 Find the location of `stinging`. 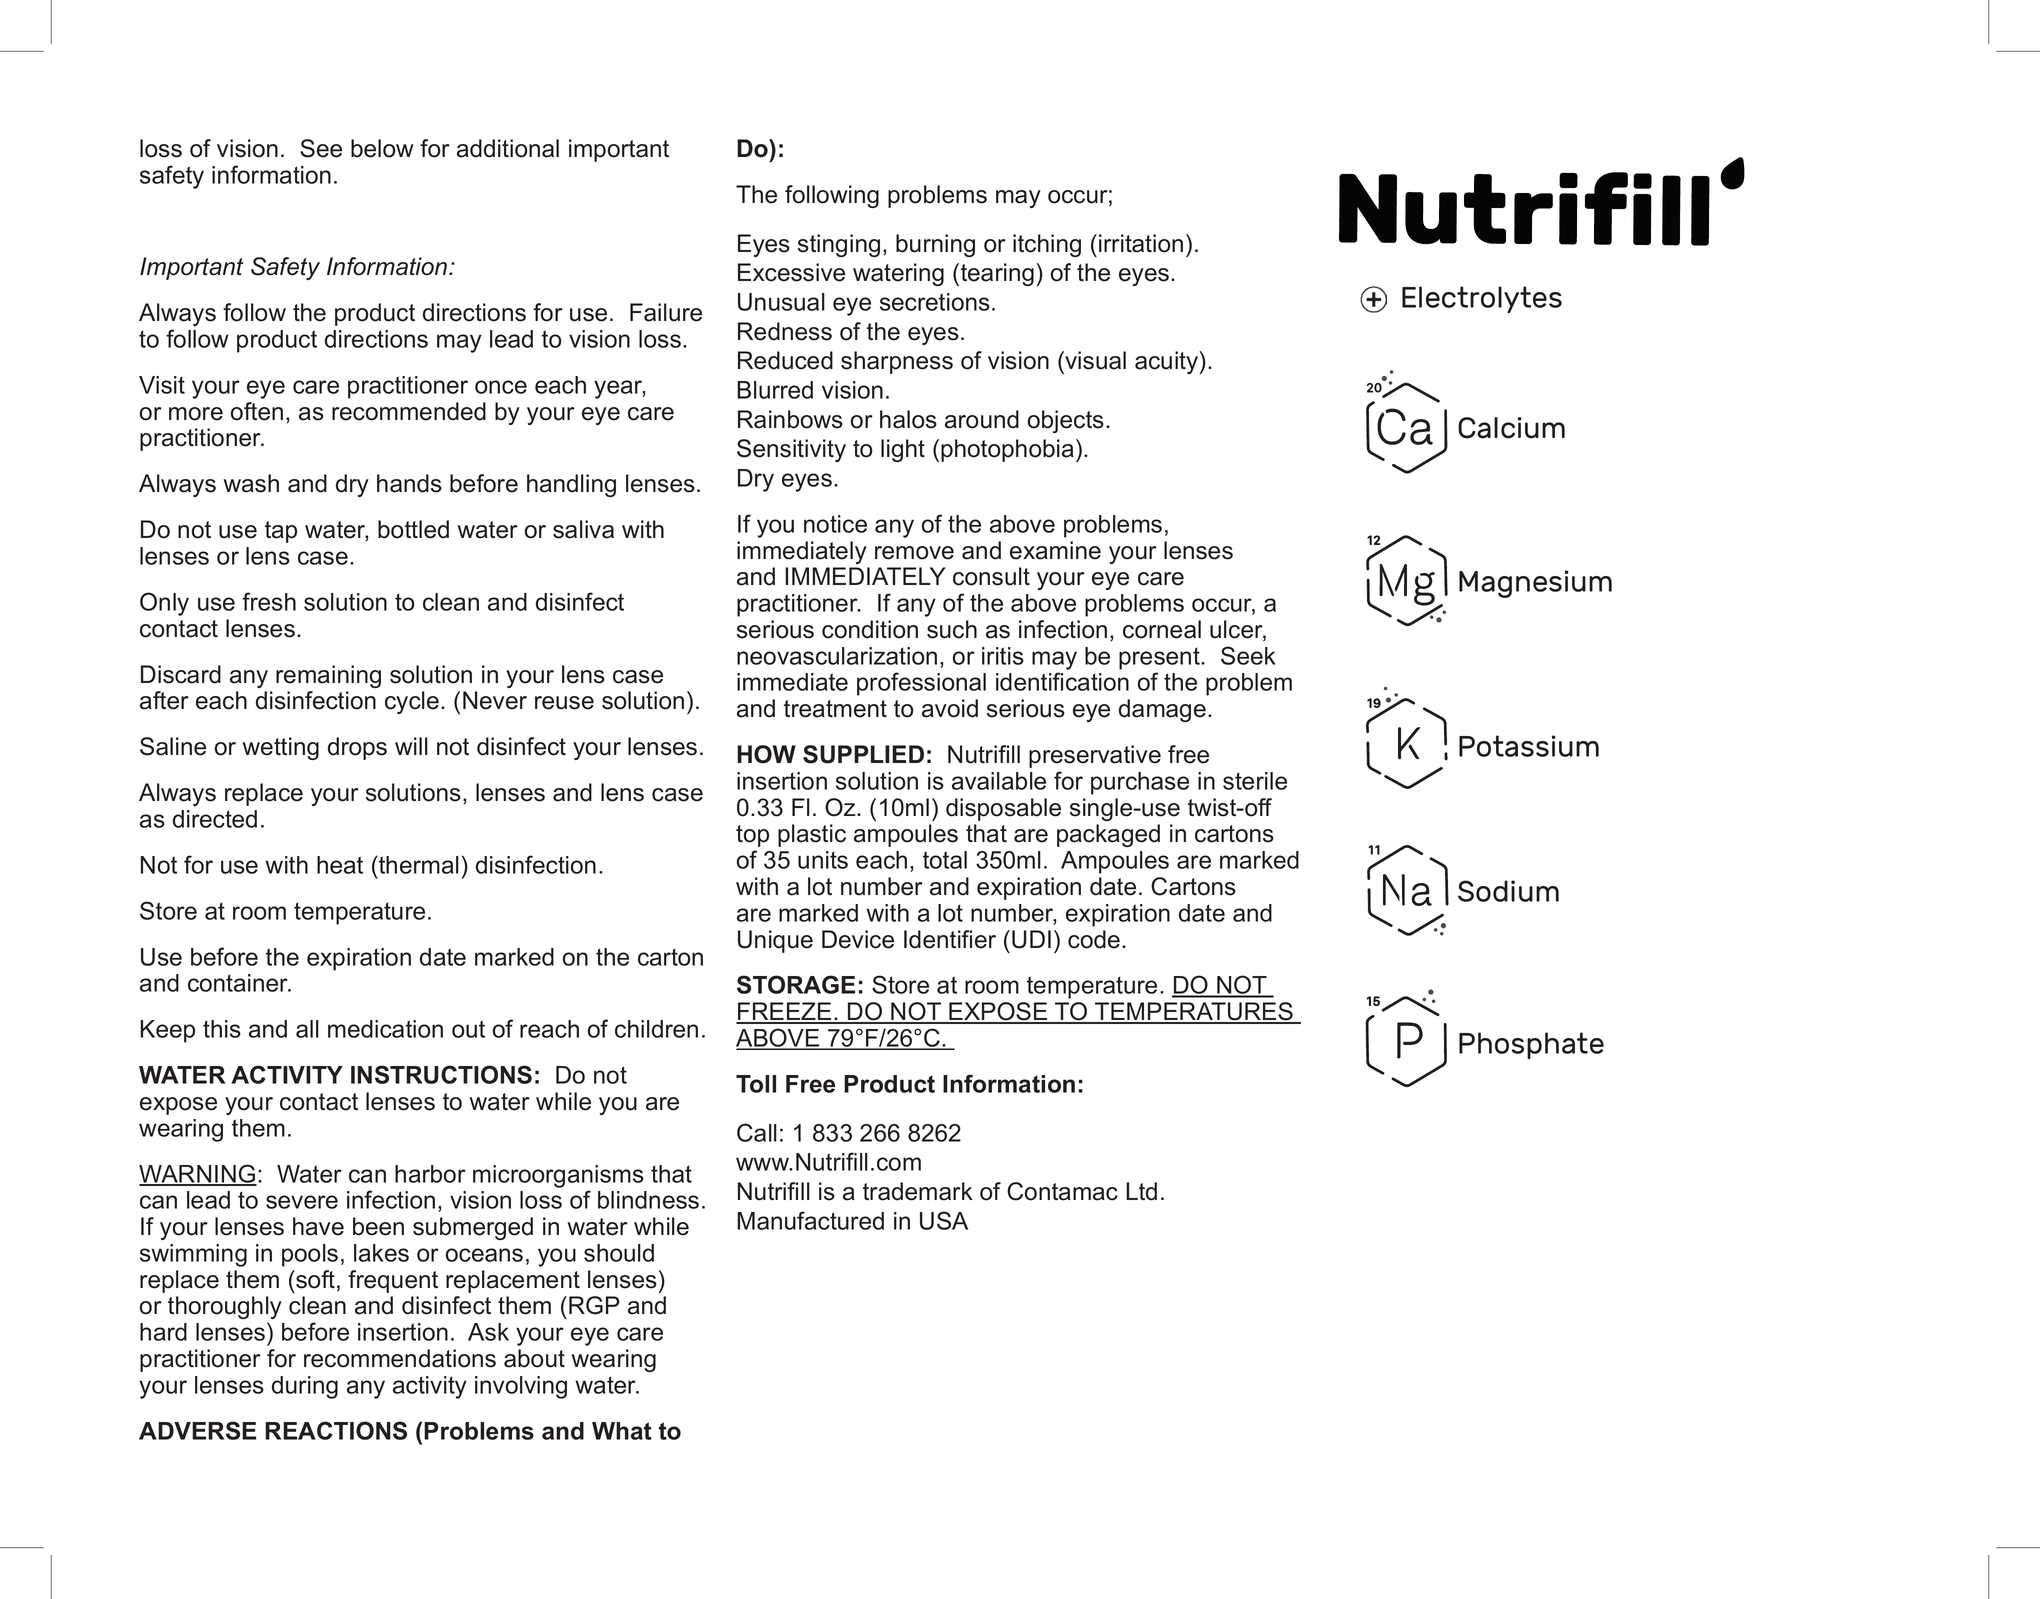

stinging is located at coordinates (839, 245).
